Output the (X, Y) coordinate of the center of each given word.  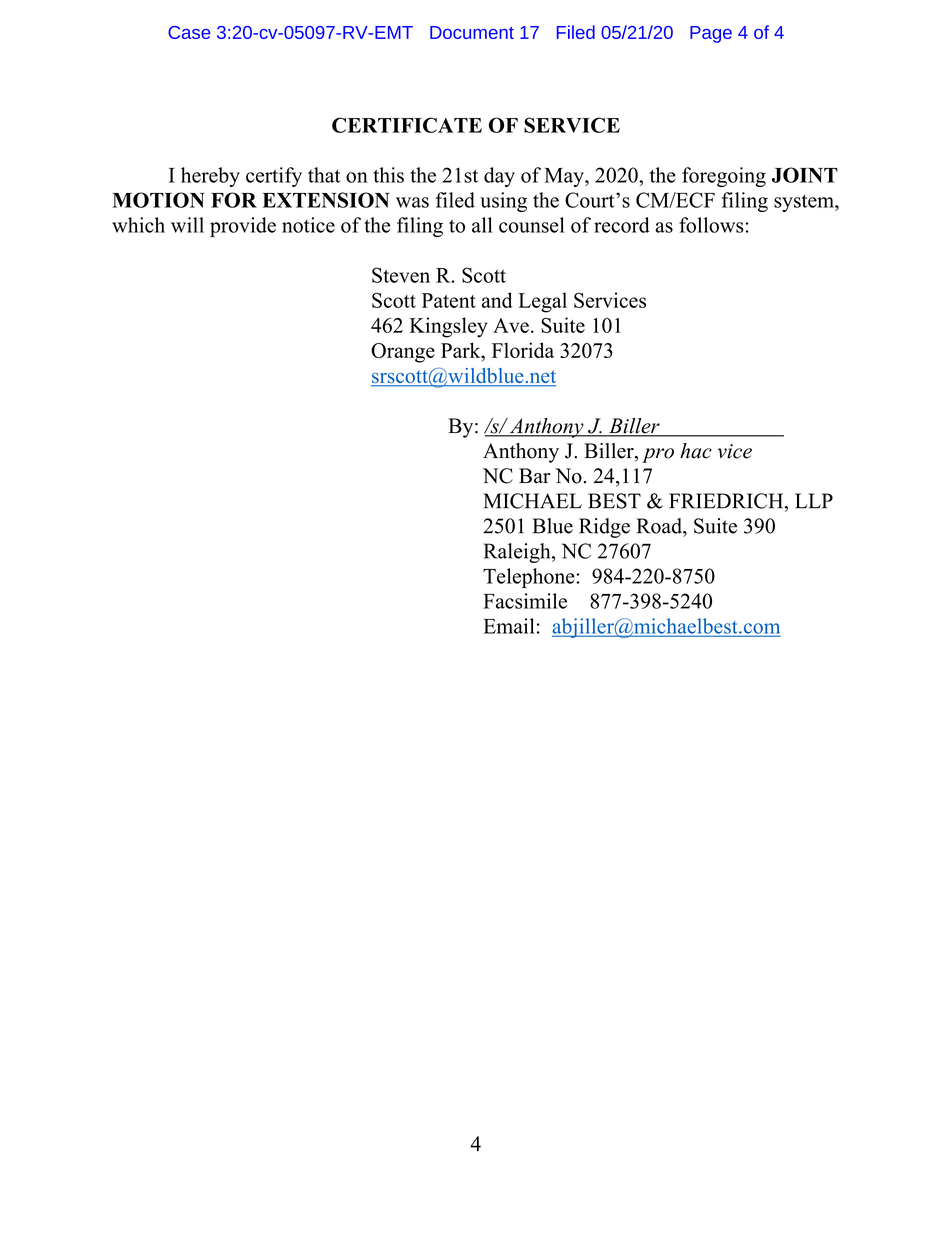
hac (696, 451)
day (499, 177)
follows (711, 225)
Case (189, 32)
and (497, 300)
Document (472, 32)
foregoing (724, 177)
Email (509, 626)
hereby (210, 177)
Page (711, 34)
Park (462, 350)
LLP (814, 501)
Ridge (604, 528)
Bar (534, 476)
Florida (523, 350)
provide (243, 227)
